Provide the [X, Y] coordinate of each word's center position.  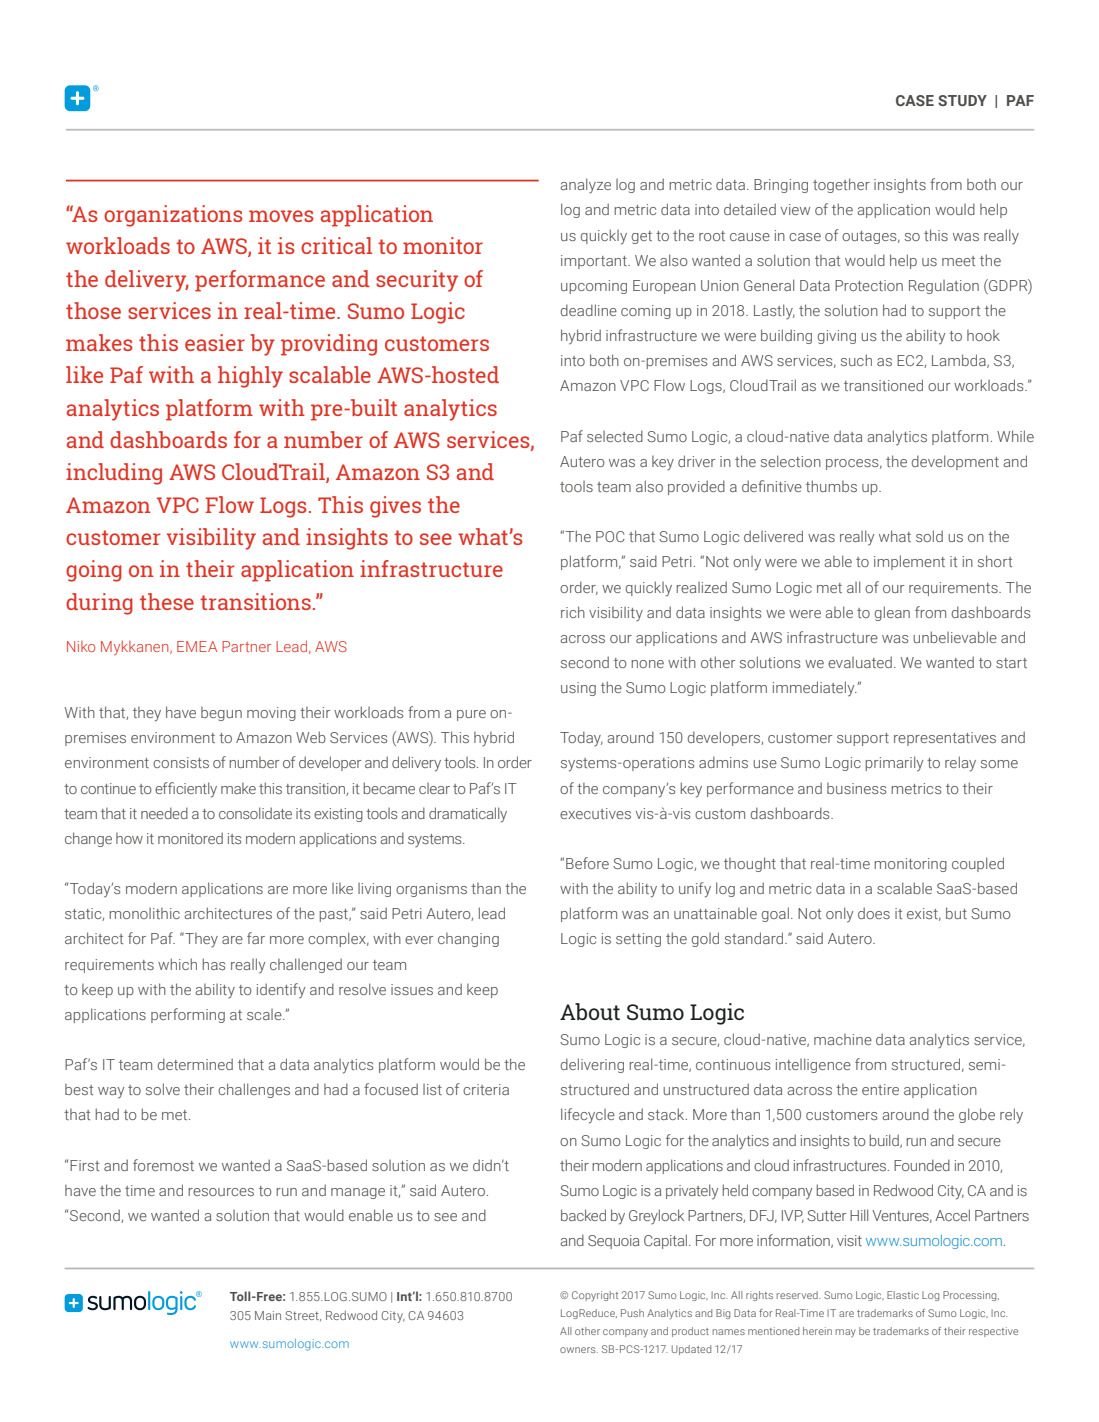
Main [268, 1315]
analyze [586, 185]
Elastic [903, 1295]
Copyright [595, 1296]
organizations [173, 216]
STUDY [962, 100]
